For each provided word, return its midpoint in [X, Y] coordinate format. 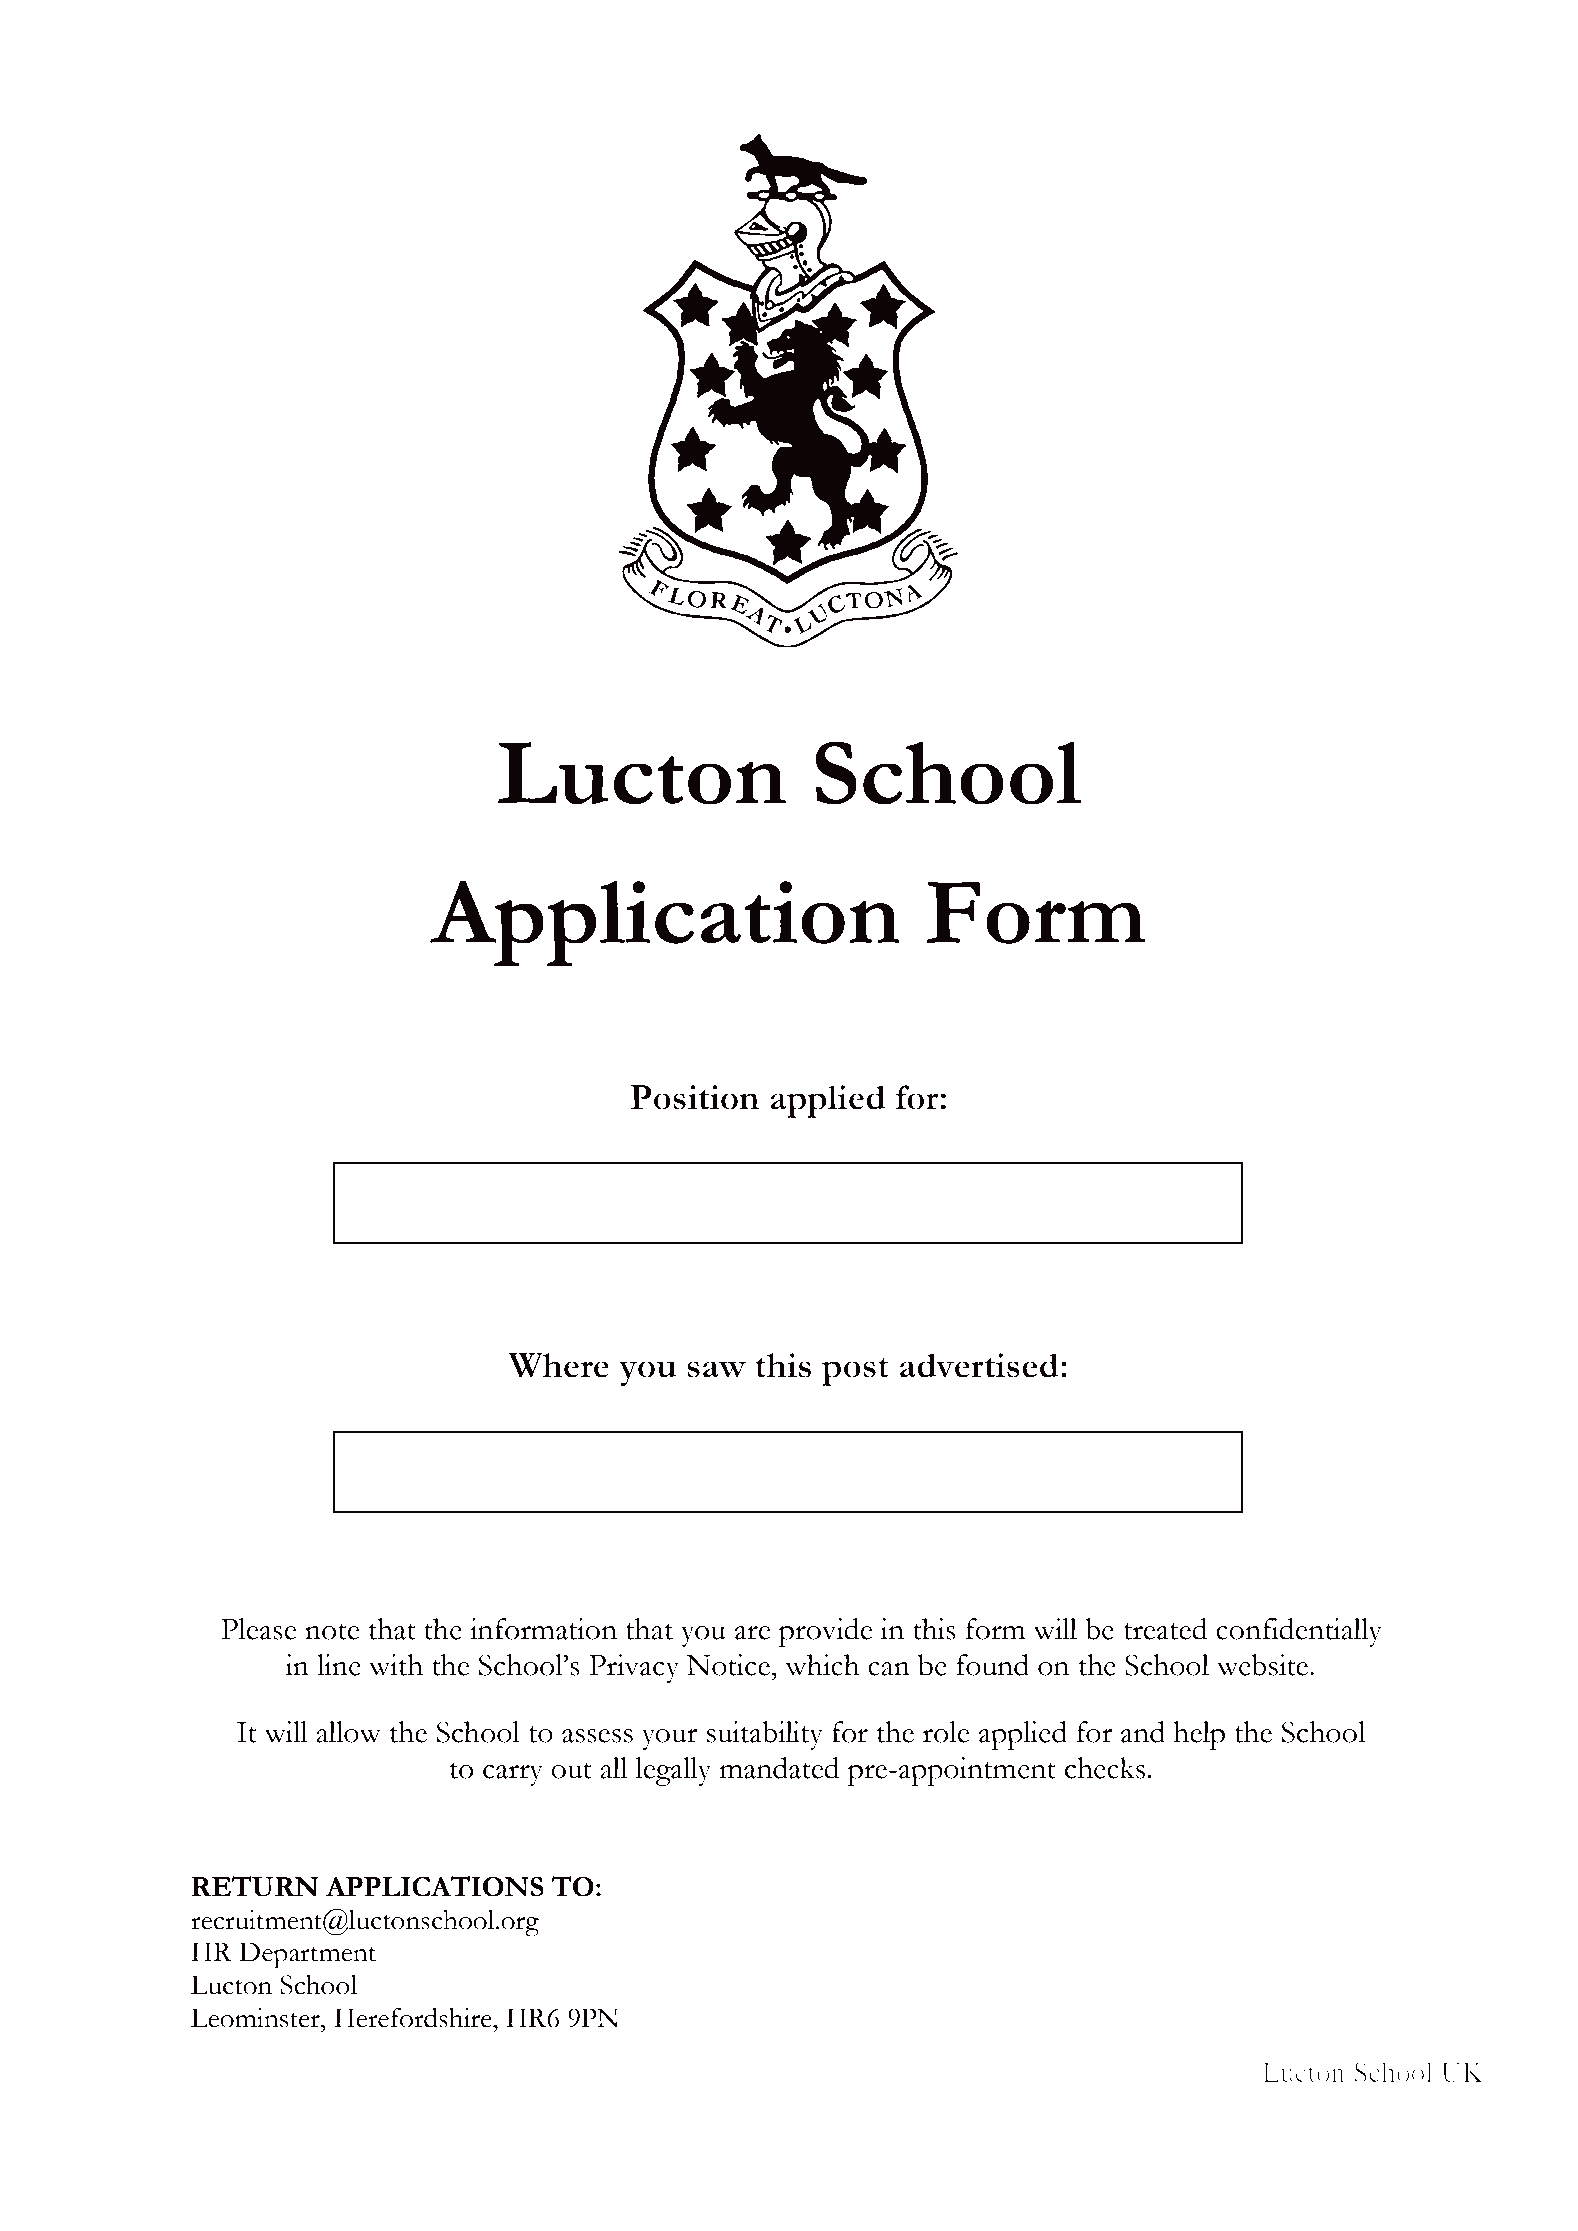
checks [1104, 1768]
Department [307, 1955]
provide [826, 1632]
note [332, 1631]
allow [348, 1732]
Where [559, 1365]
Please [259, 1629]
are [753, 1633]
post [855, 1372]
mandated [779, 1768]
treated [1165, 1629]
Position [694, 1097]
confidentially [1299, 1632]
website [1264, 1665]
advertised [979, 1365]
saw [716, 1369]
